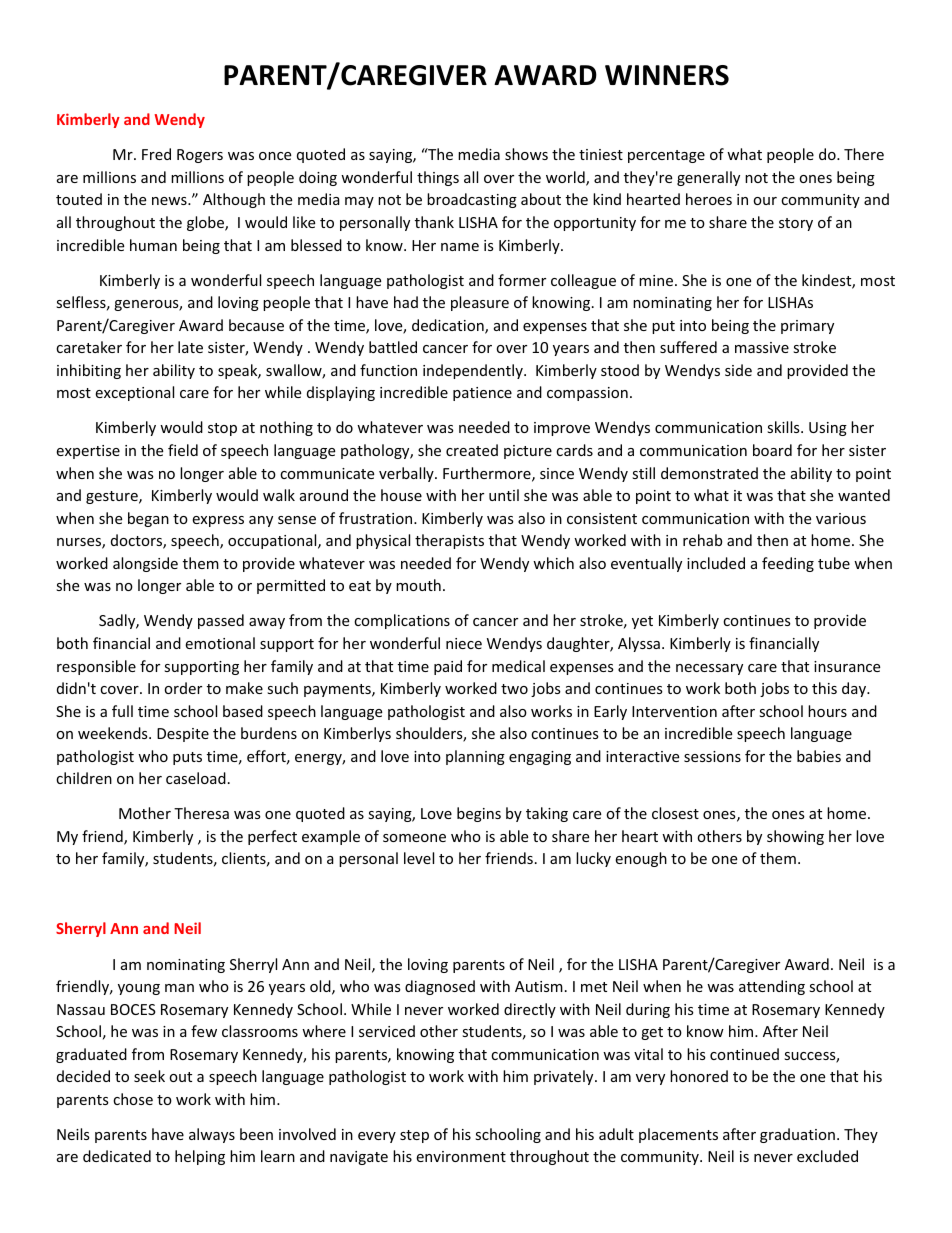  I want to click on WINNERS, so click(667, 75).
